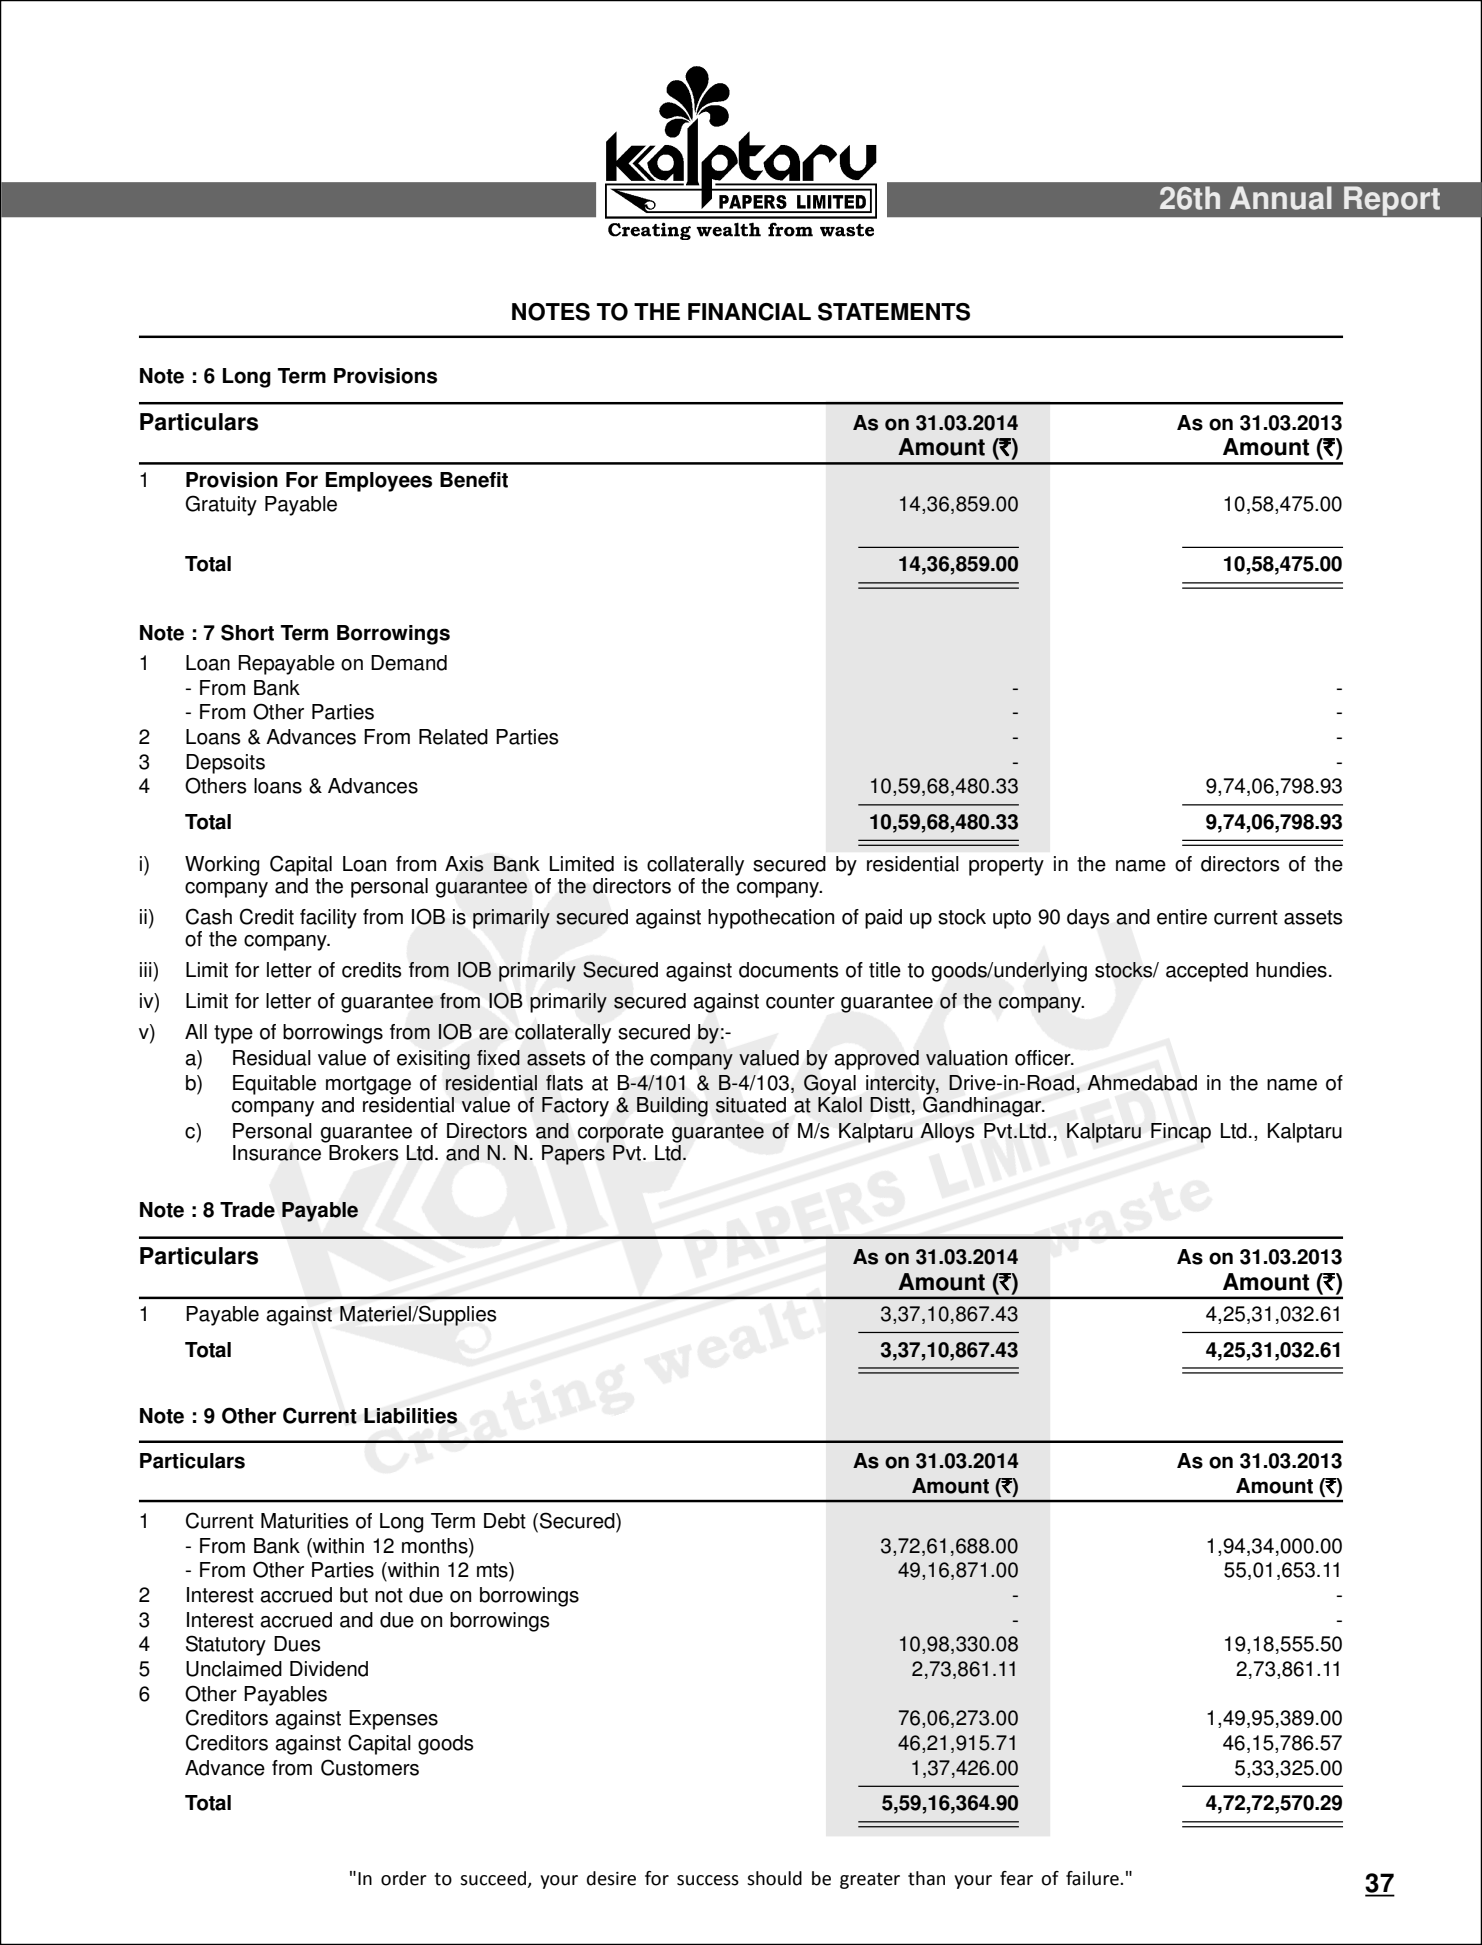 This document has height=1945, width=1482. I want to click on Employees, so click(379, 482).
